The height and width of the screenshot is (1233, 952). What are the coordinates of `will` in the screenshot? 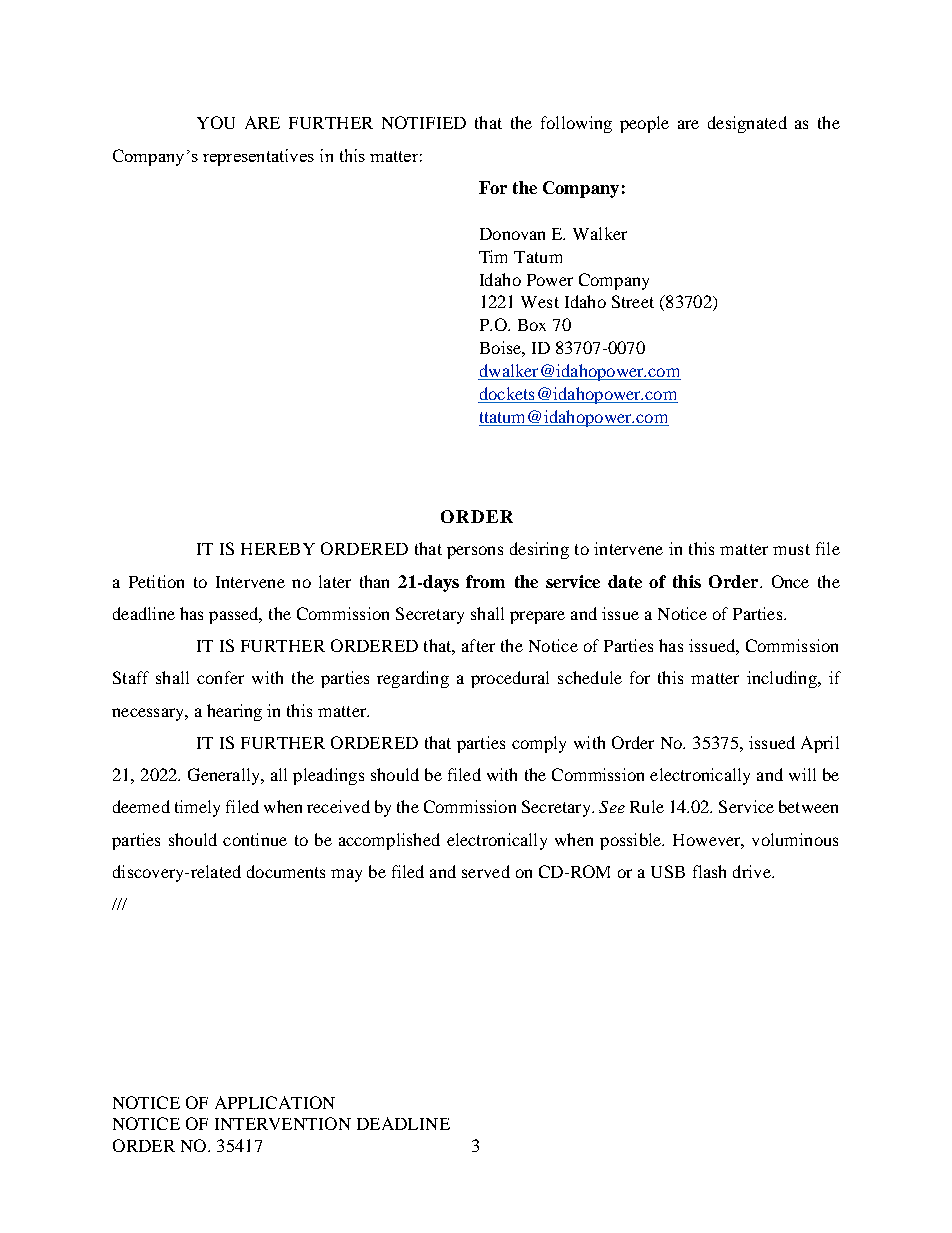 It's located at (802, 774).
